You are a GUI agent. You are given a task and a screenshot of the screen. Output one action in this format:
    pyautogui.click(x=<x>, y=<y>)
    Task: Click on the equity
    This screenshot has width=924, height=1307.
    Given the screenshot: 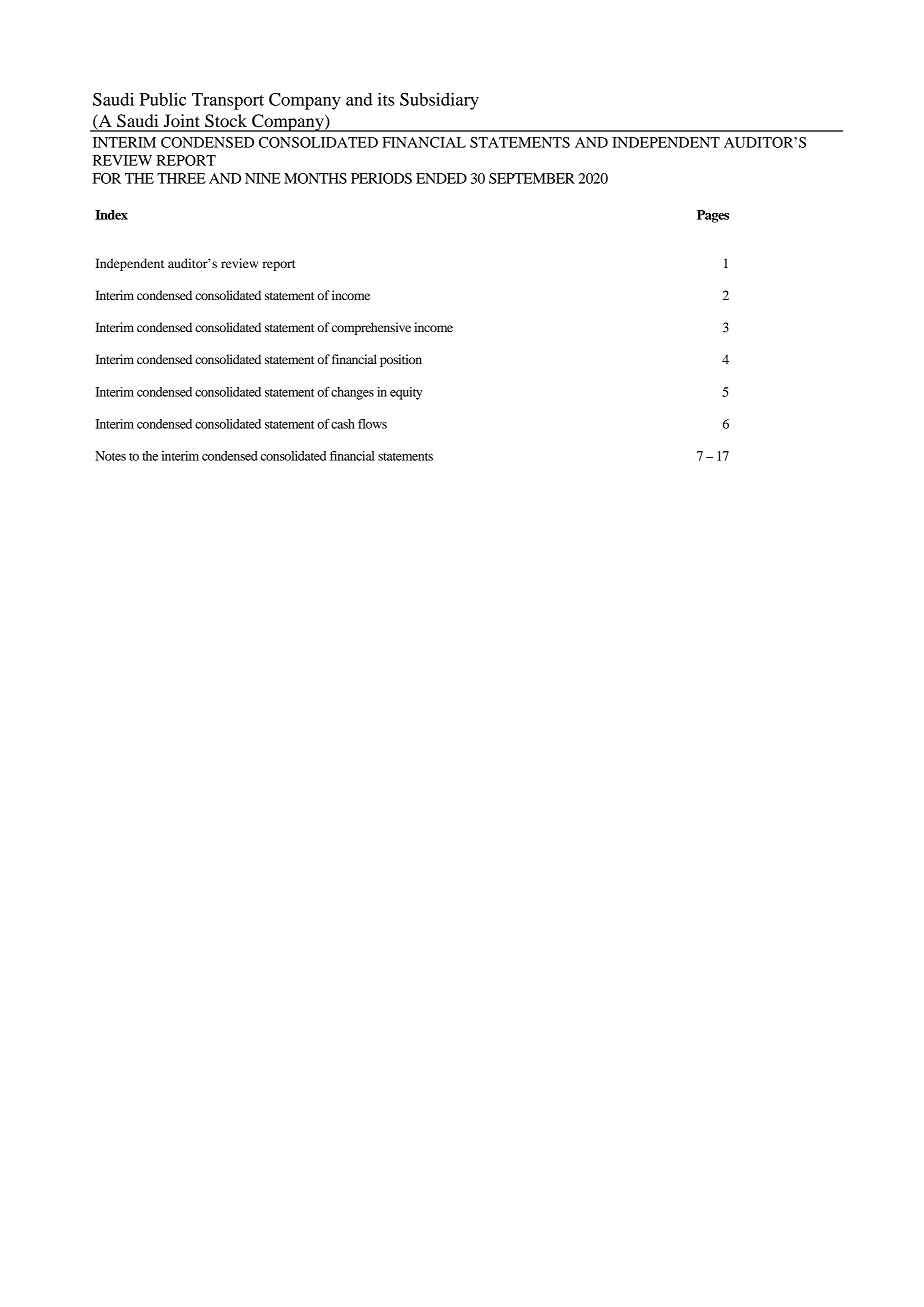 What is the action you would take?
    pyautogui.click(x=406, y=393)
